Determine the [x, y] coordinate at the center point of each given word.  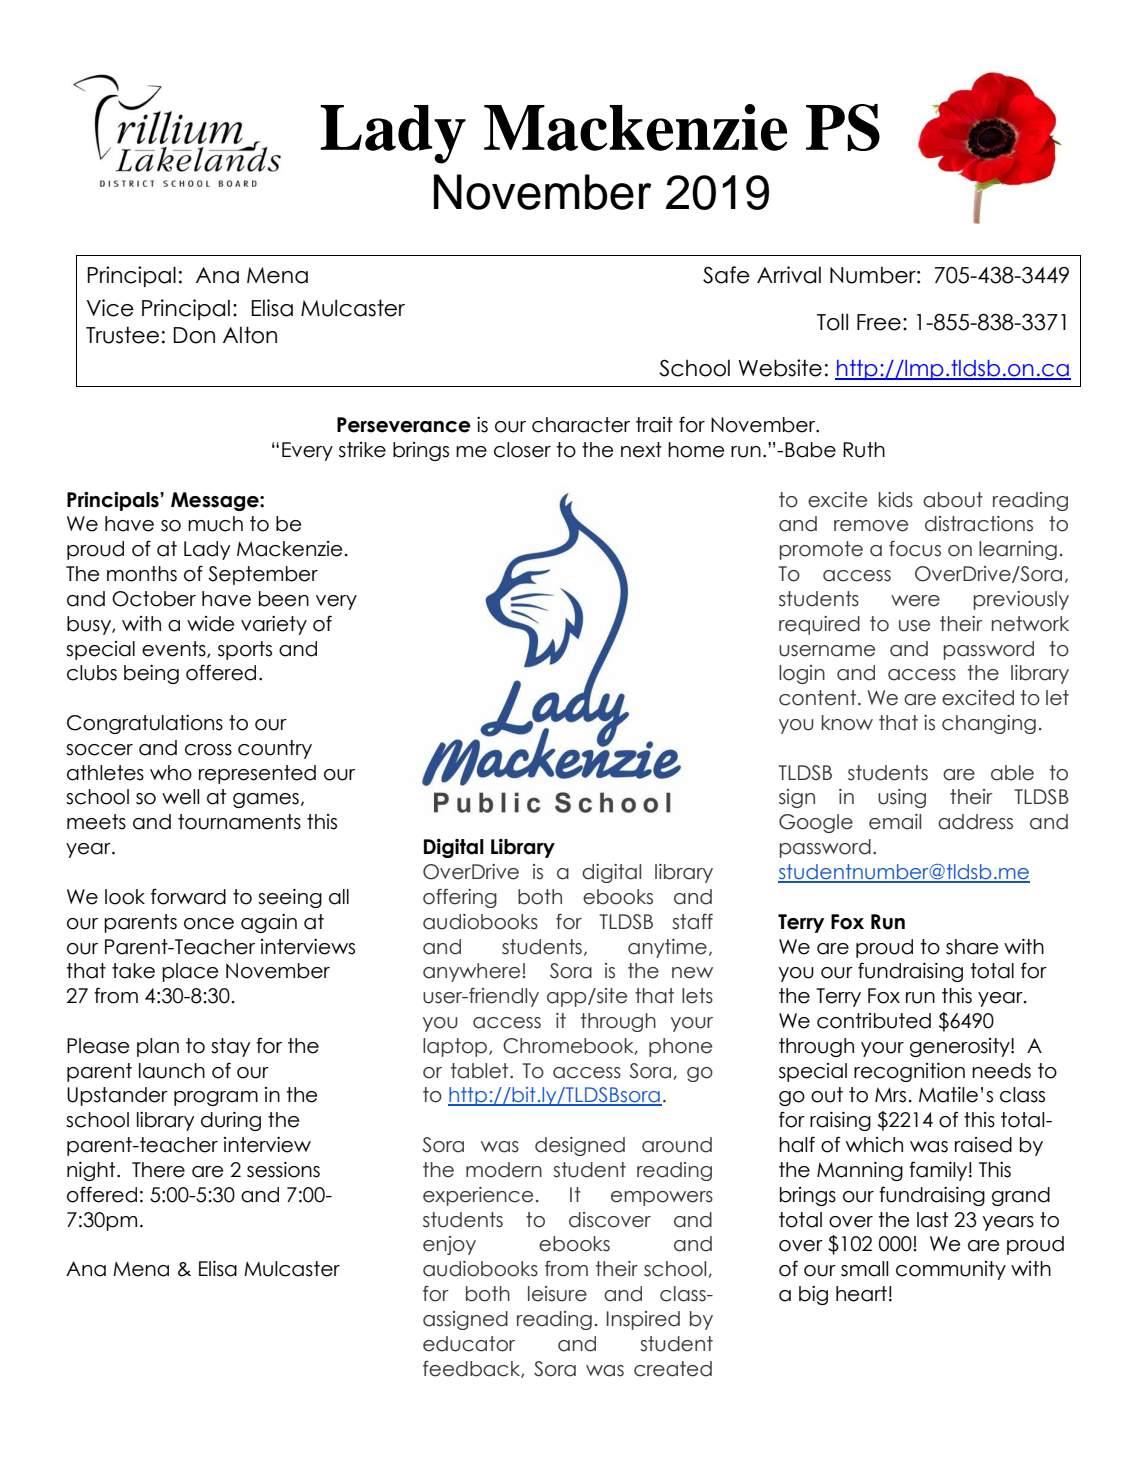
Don [194, 335]
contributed [874, 1021]
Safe [726, 275]
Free [879, 322]
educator [469, 1344]
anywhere [471, 972]
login [802, 674]
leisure [557, 1294]
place [190, 972]
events [175, 649]
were [915, 601]
